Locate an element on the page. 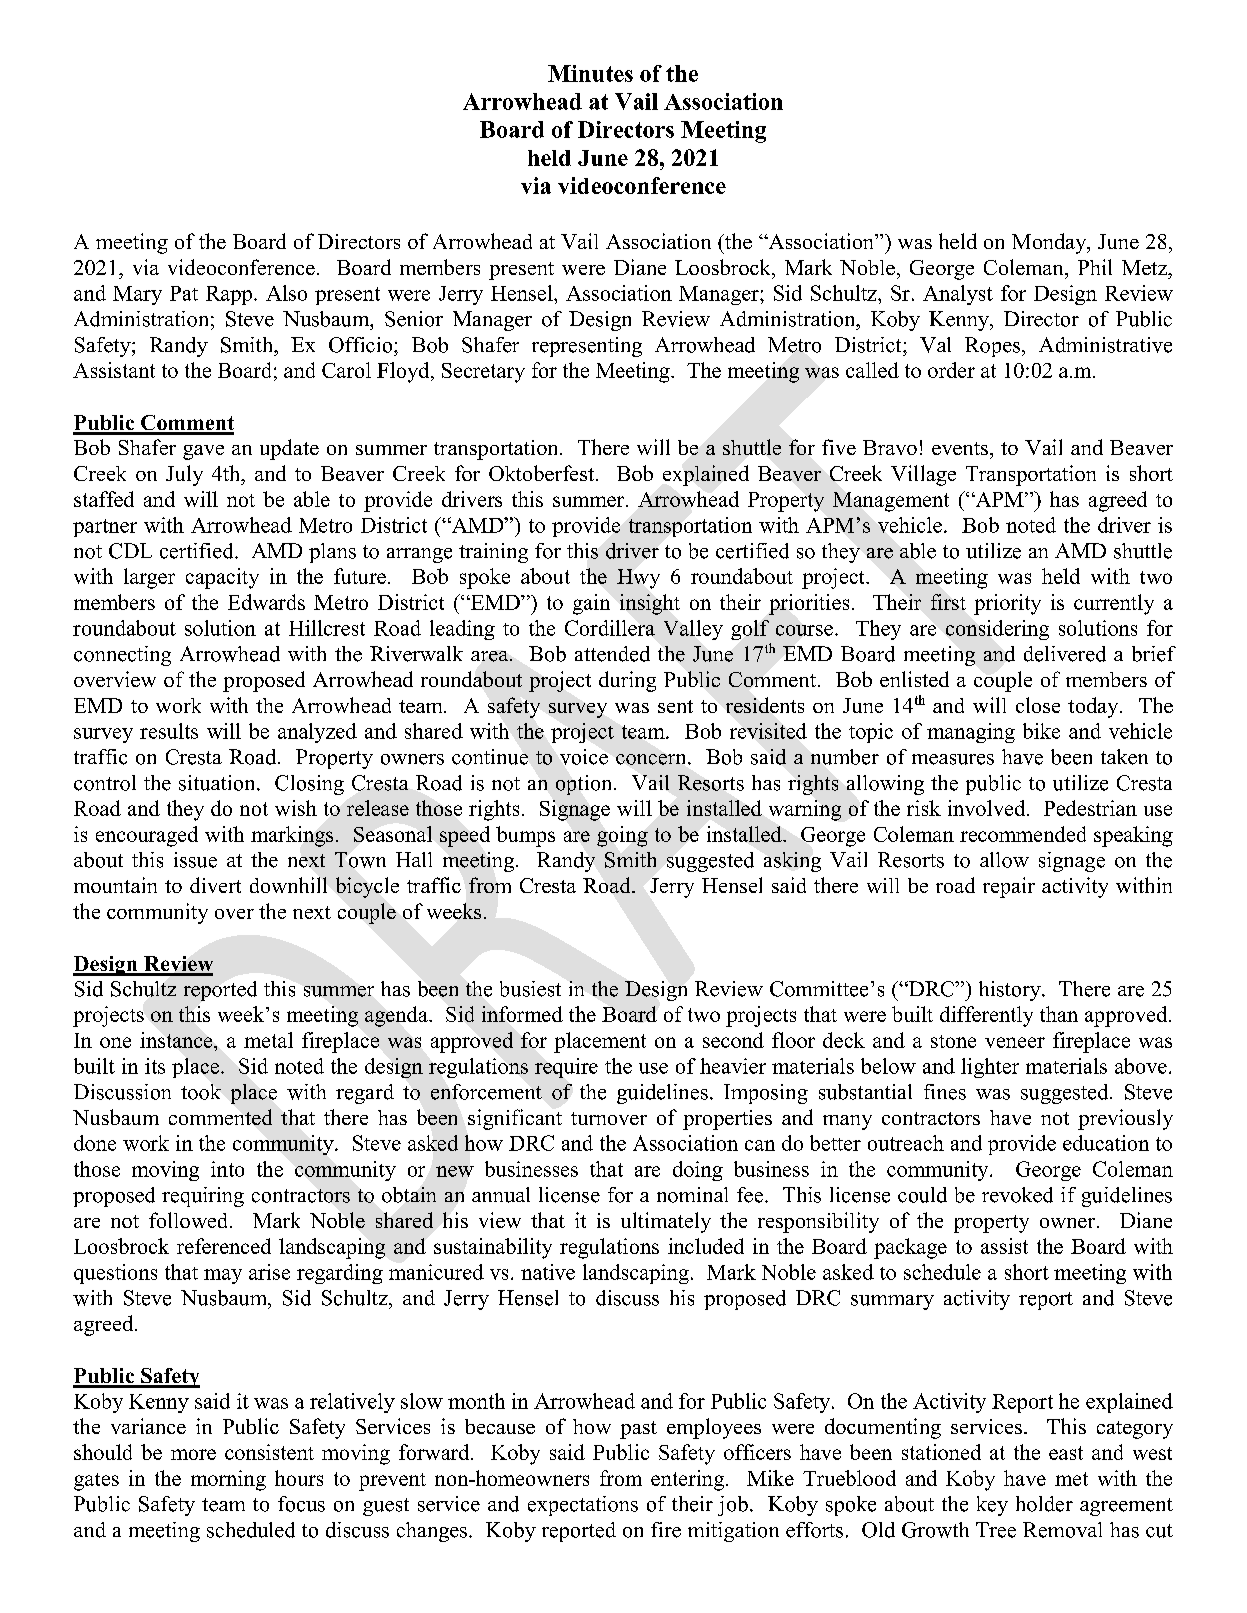 This page has height=1613, width=1247. busiest is located at coordinates (530, 989).
